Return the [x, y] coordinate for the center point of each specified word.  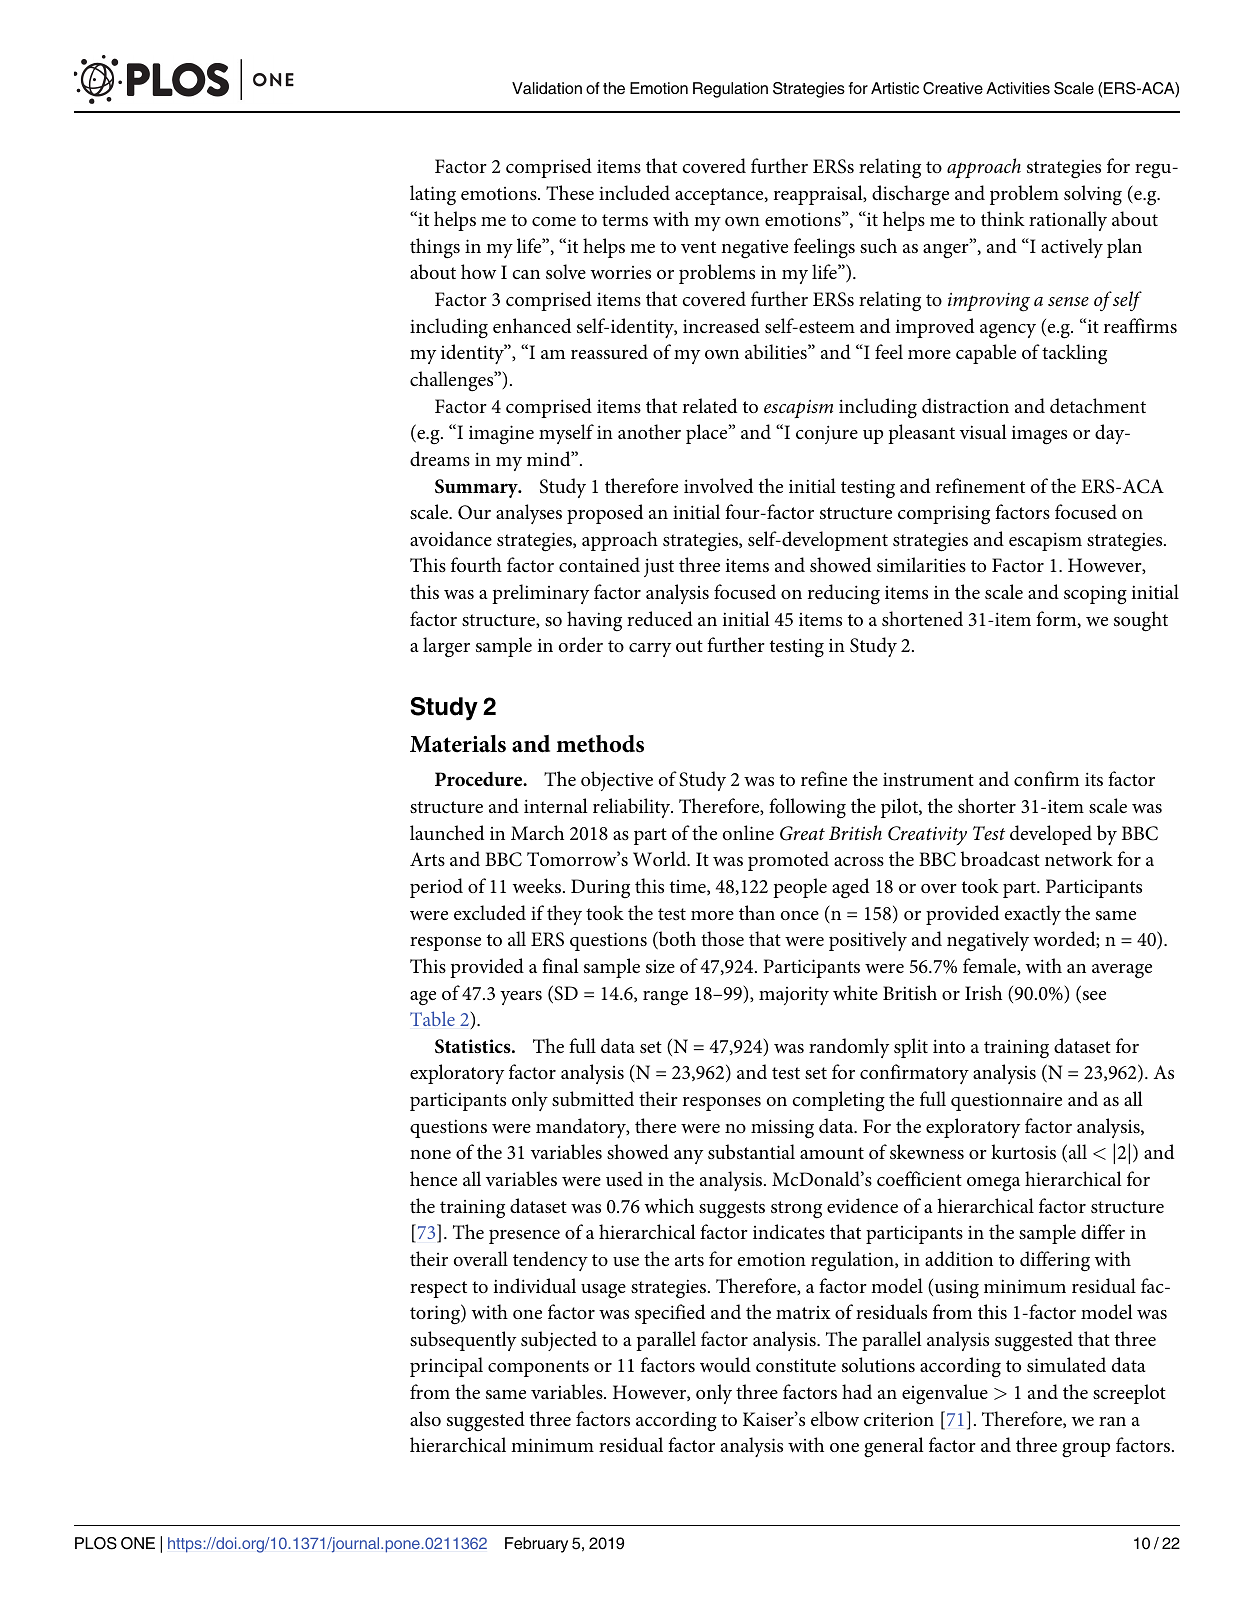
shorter [987, 805]
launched [447, 832]
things [435, 248]
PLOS [96, 1543]
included [634, 192]
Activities [1018, 88]
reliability [633, 808]
